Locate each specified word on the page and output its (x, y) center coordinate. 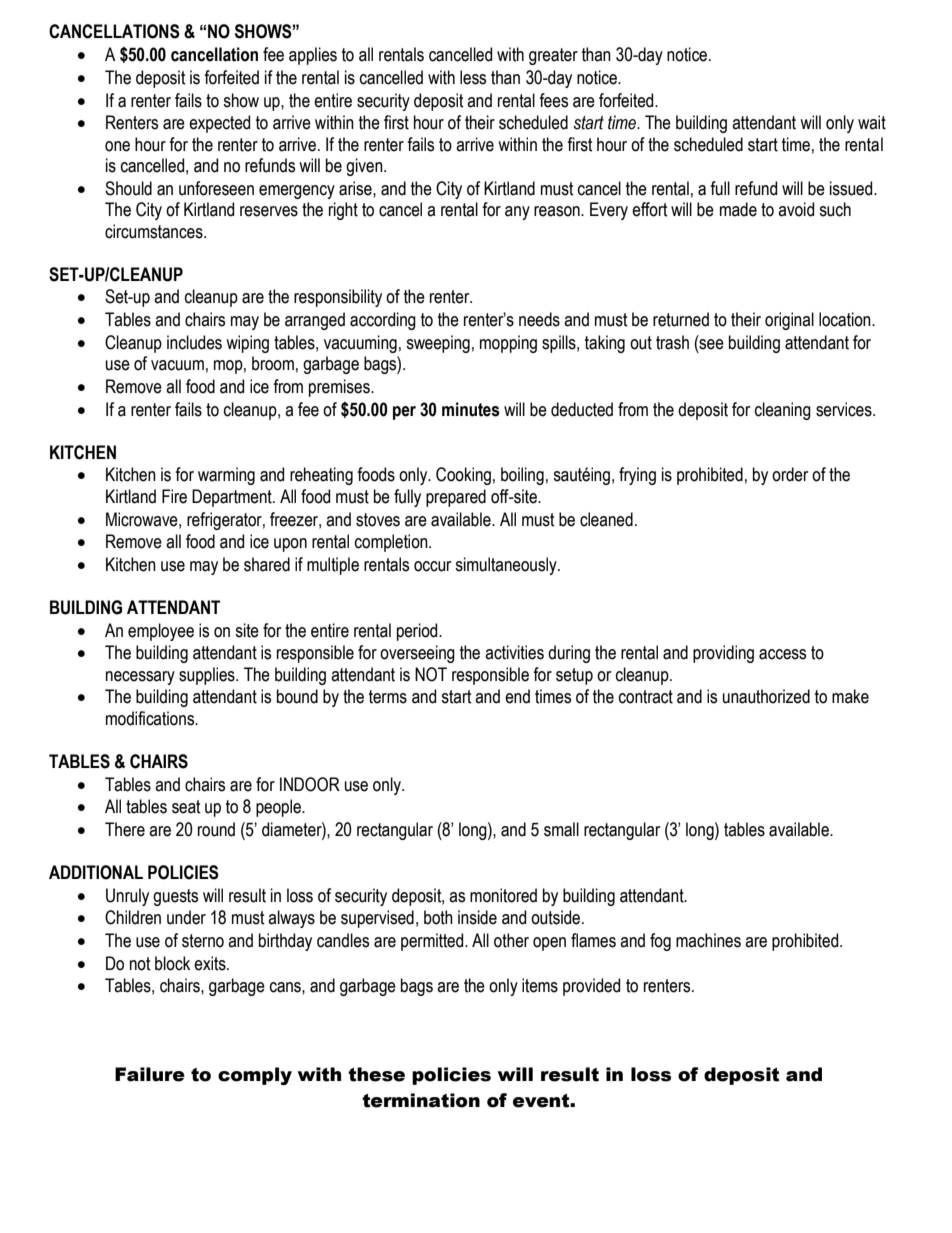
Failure (150, 1074)
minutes (471, 409)
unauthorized (766, 696)
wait (872, 122)
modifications (151, 718)
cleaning (783, 411)
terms (388, 697)
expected (219, 124)
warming (226, 476)
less (473, 77)
